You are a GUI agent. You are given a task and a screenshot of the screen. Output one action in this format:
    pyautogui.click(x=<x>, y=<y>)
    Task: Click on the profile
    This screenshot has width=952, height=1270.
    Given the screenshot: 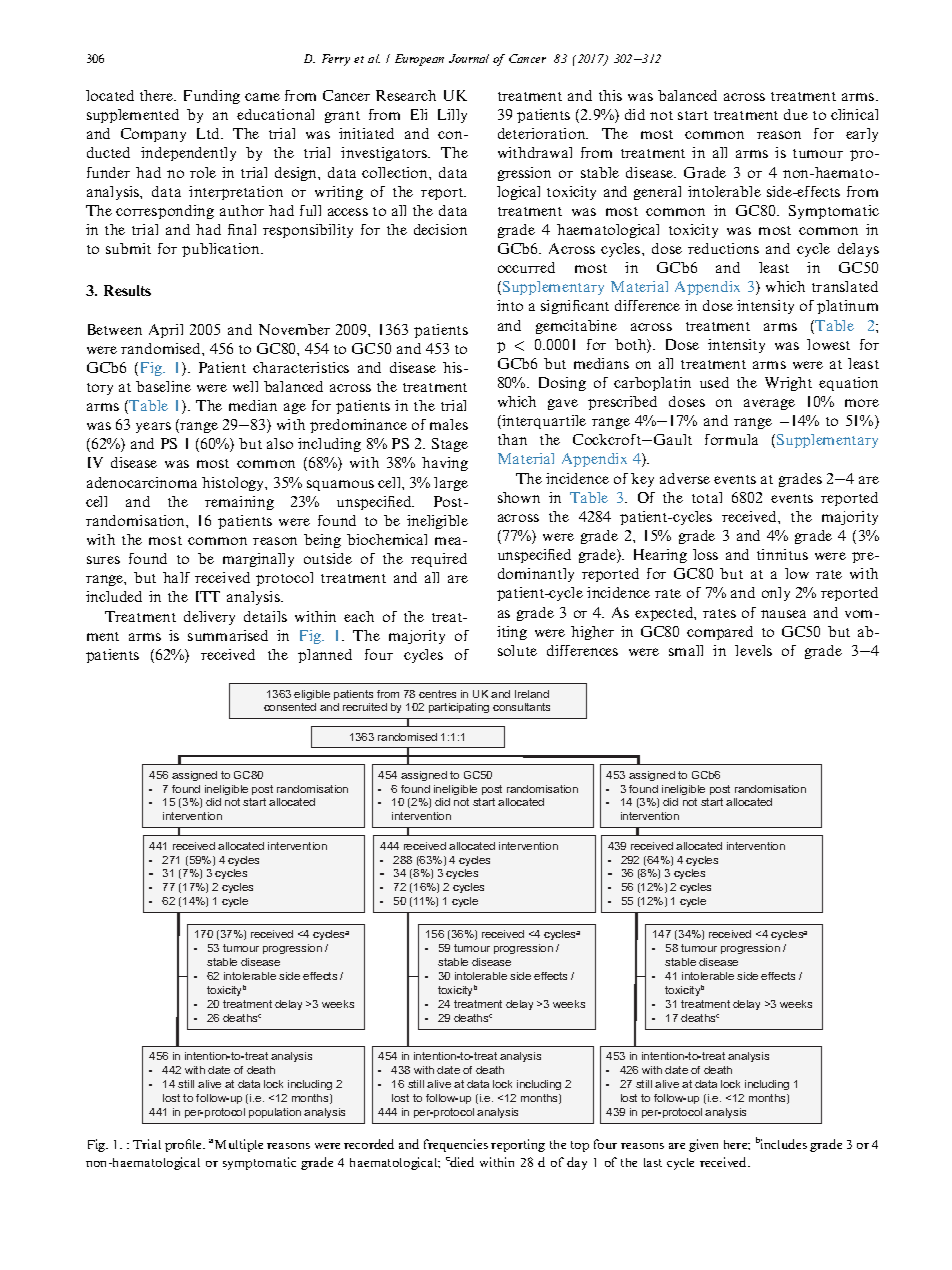 What is the action you would take?
    pyautogui.click(x=185, y=1145)
